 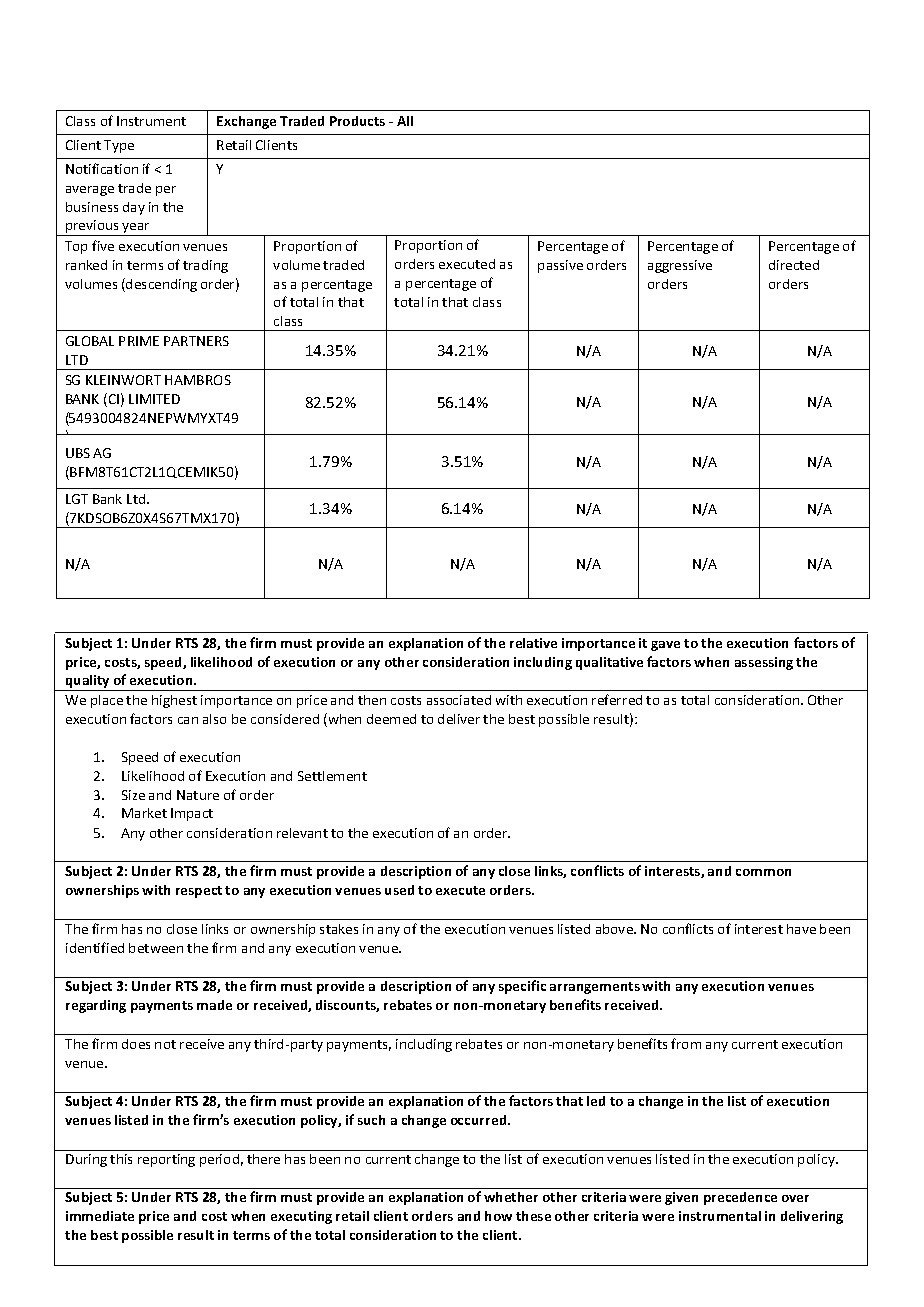 I want to click on All, so click(x=405, y=121).
